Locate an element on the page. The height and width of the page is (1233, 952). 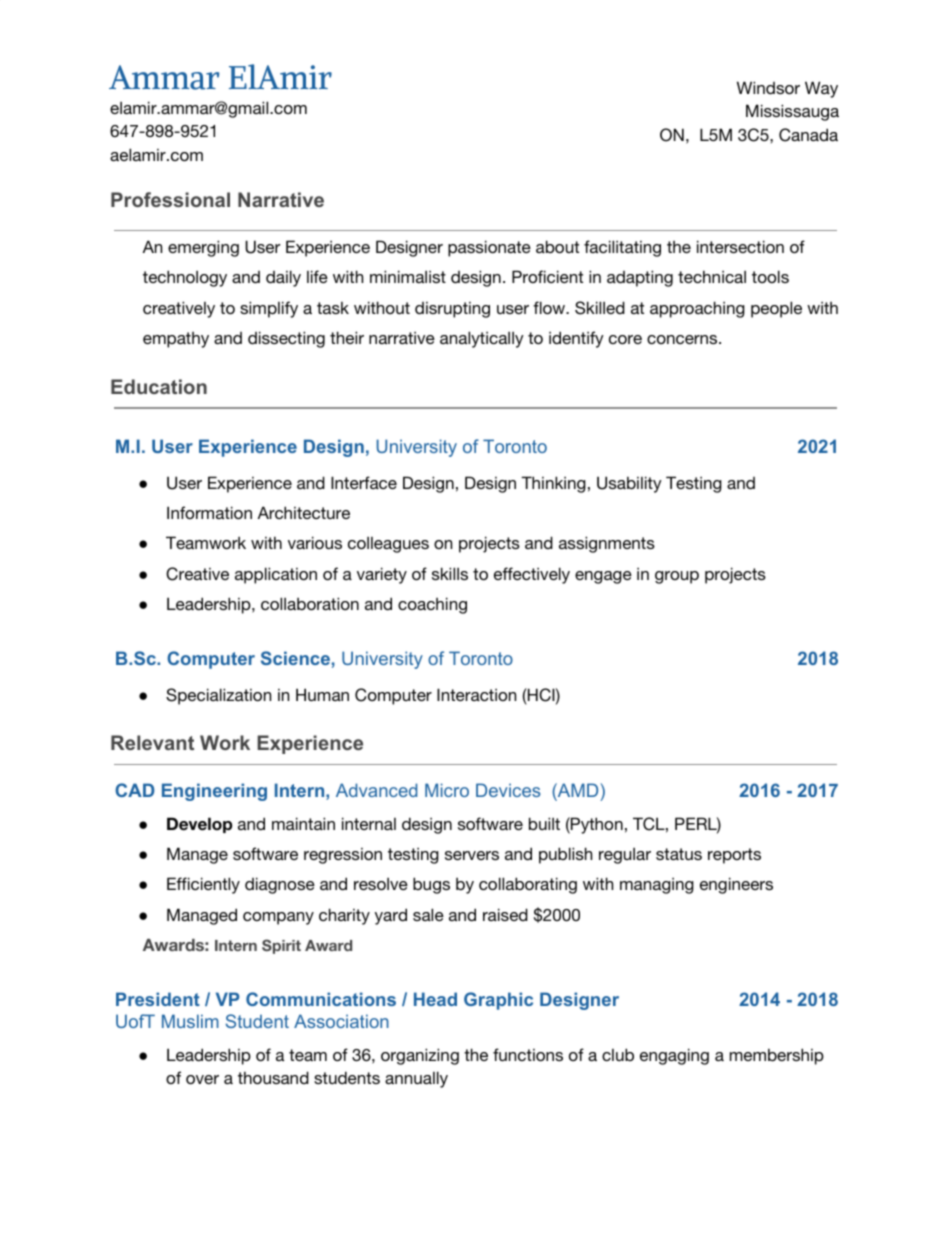
membership is located at coordinates (777, 1056).
